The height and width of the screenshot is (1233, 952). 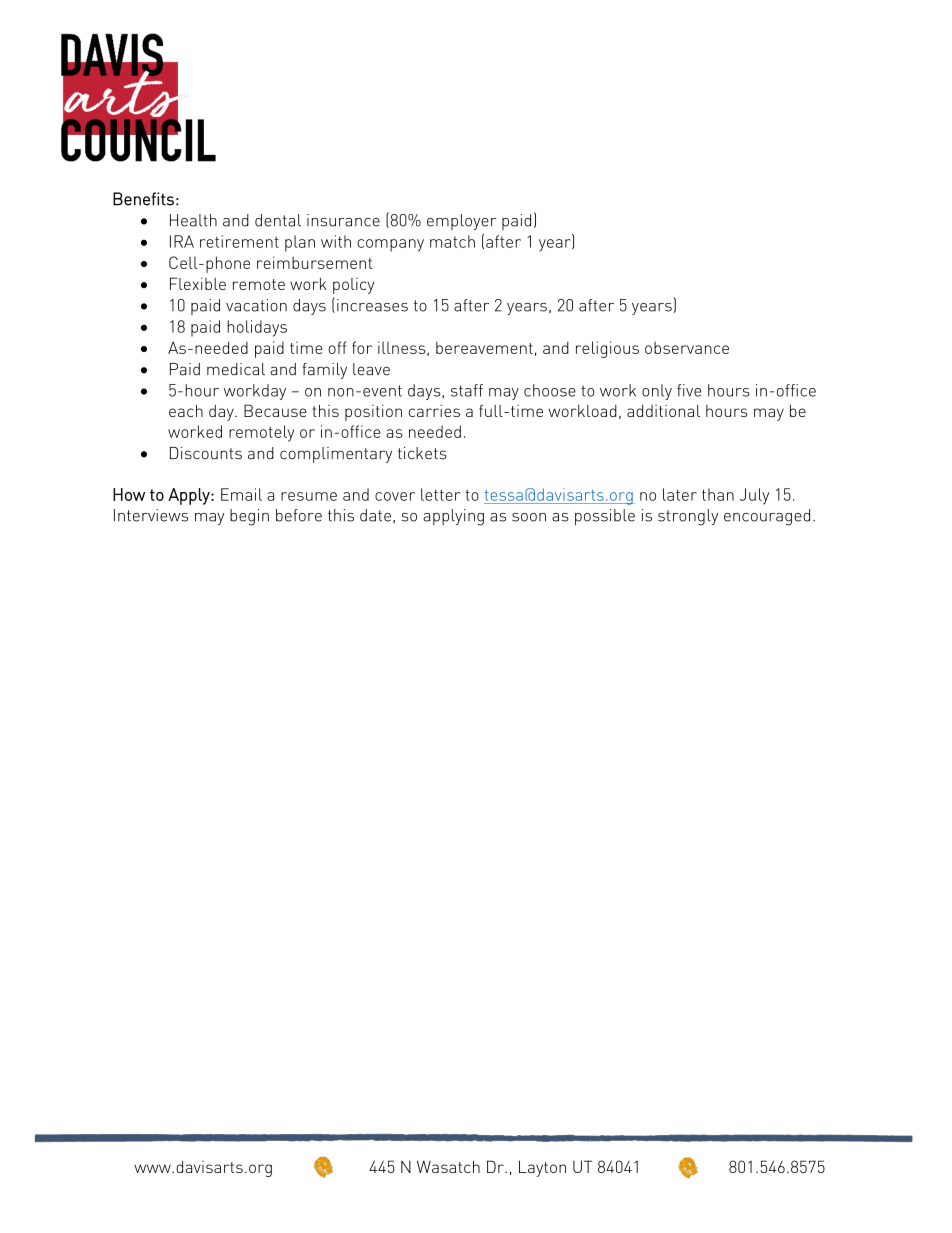 I want to click on employer, so click(x=461, y=222).
